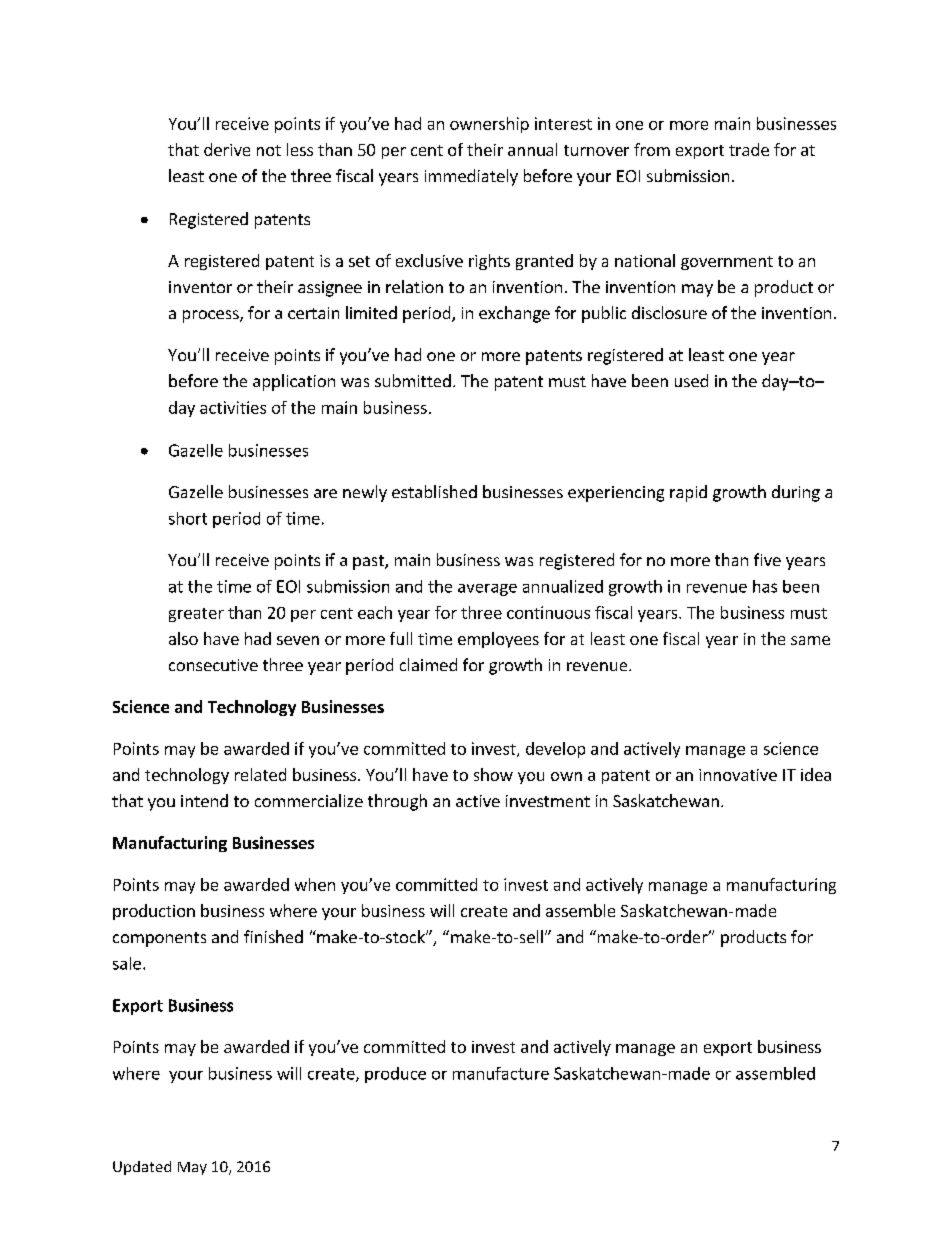 Image resolution: width=952 pixels, height=1233 pixels. Describe the element at coordinates (688, 493) in the page. I see `rapid` at that location.
